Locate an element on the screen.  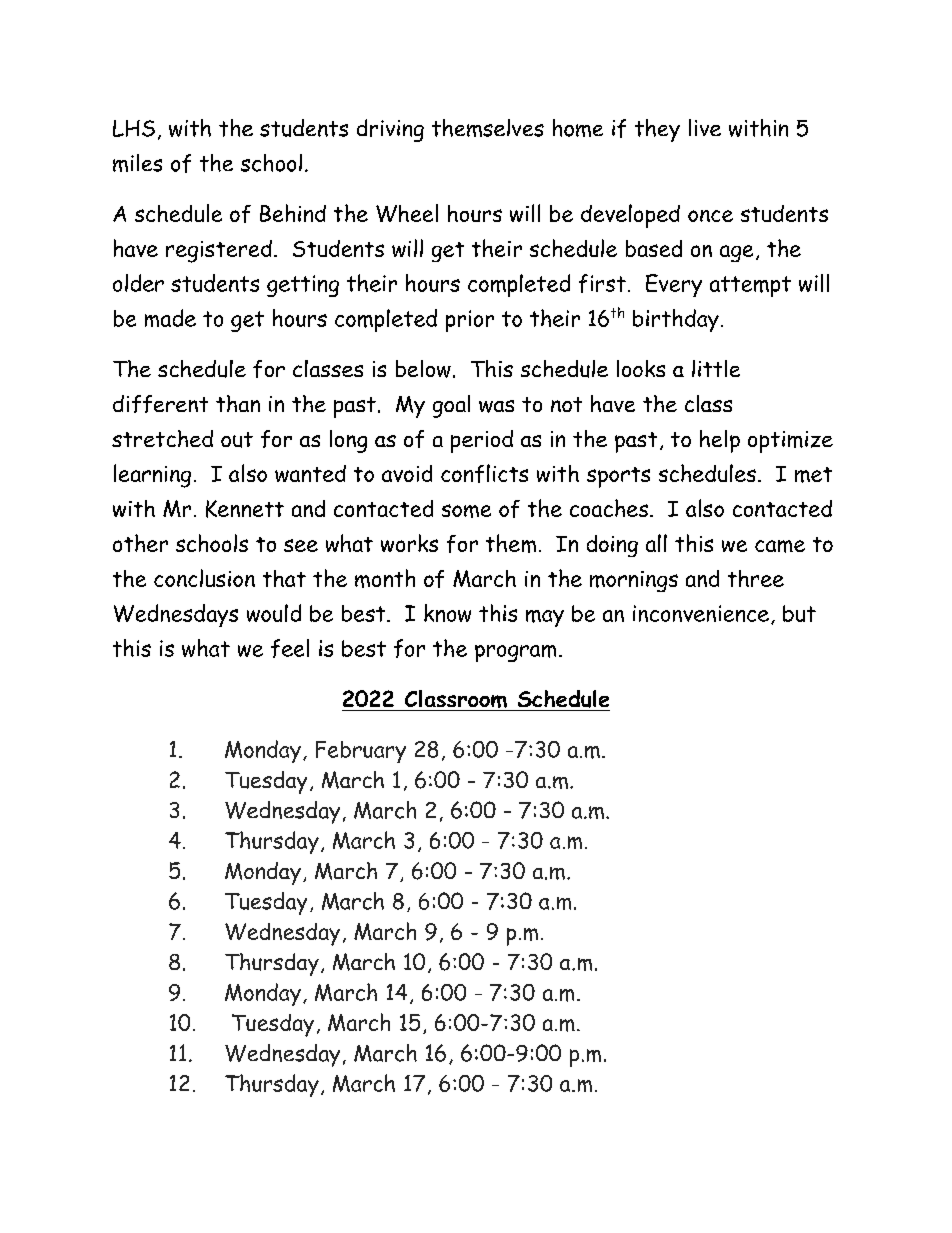
inconvenience is located at coordinates (701, 613).
